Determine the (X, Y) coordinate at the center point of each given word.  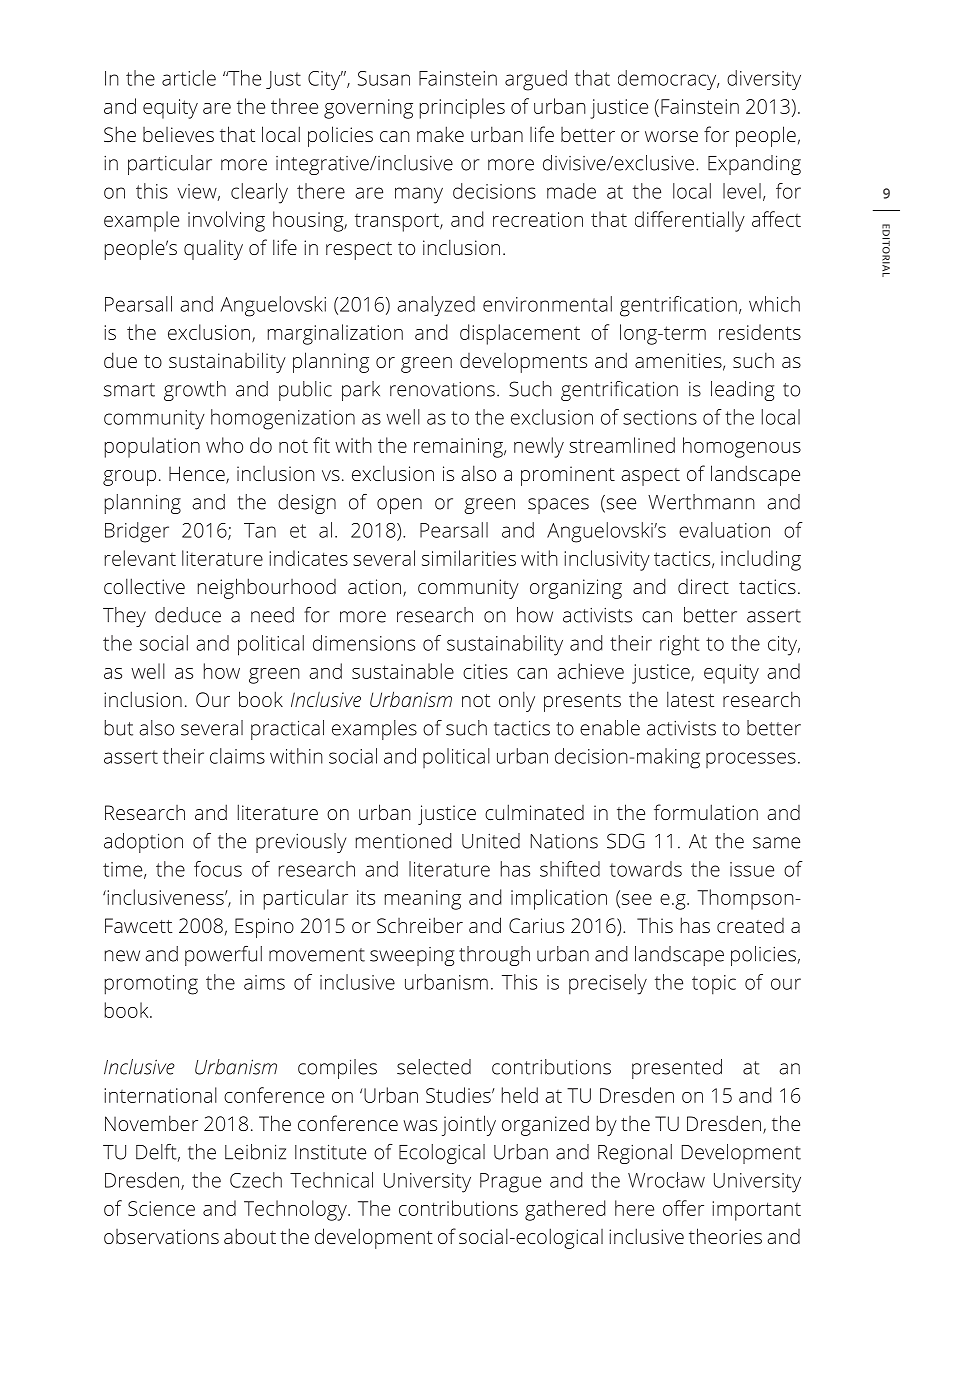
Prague (510, 1183)
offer (683, 1208)
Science (161, 1208)
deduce (188, 615)
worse (671, 136)
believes (178, 134)
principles (462, 108)
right (680, 645)
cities (485, 671)
